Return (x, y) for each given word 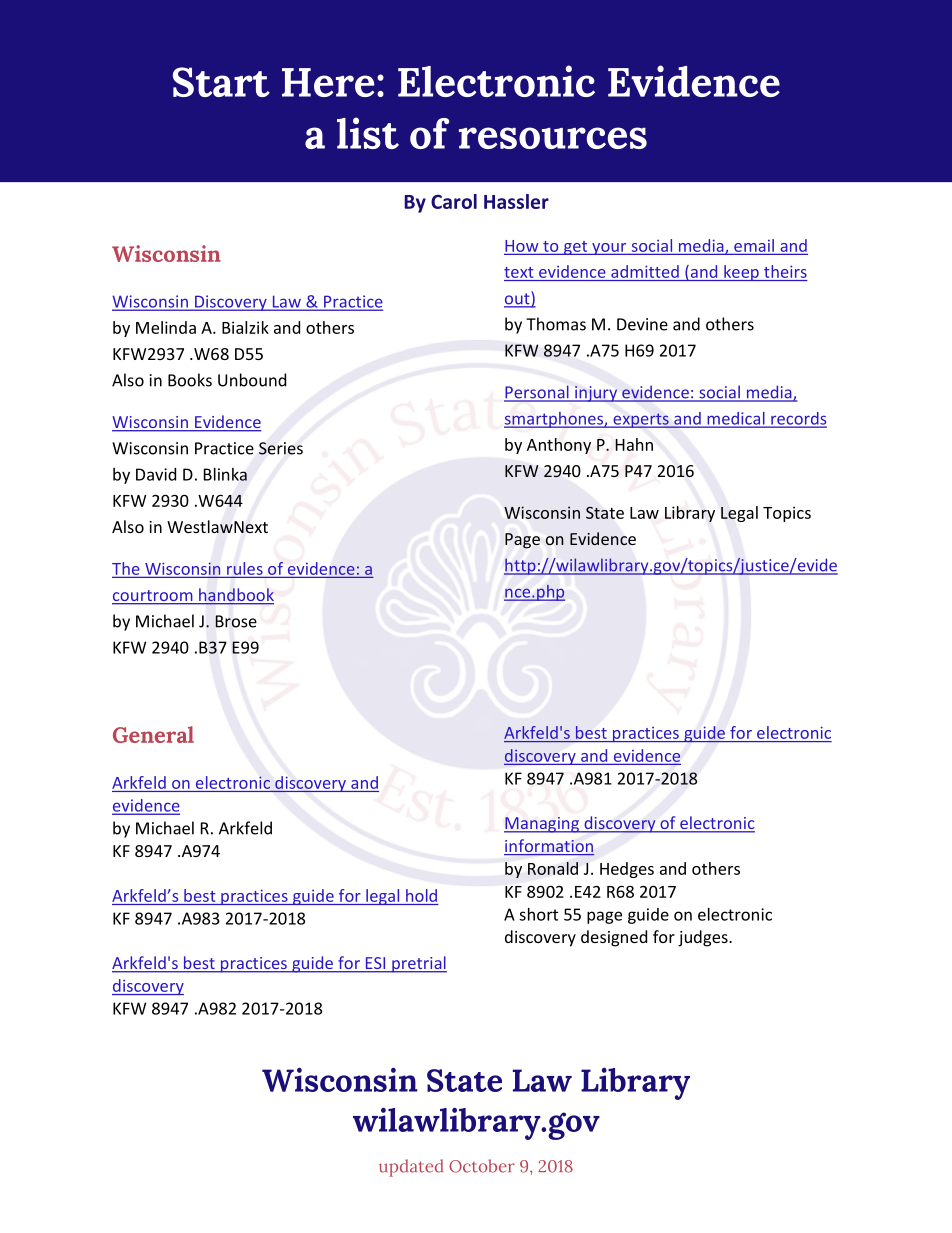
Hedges (627, 870)
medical (736, 419)
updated (411, 1168)
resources (553, 138)
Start (221, 82)
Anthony (559, 446)
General (153, 734)
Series (281, 448)
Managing (542, 825)
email (754, 246)
